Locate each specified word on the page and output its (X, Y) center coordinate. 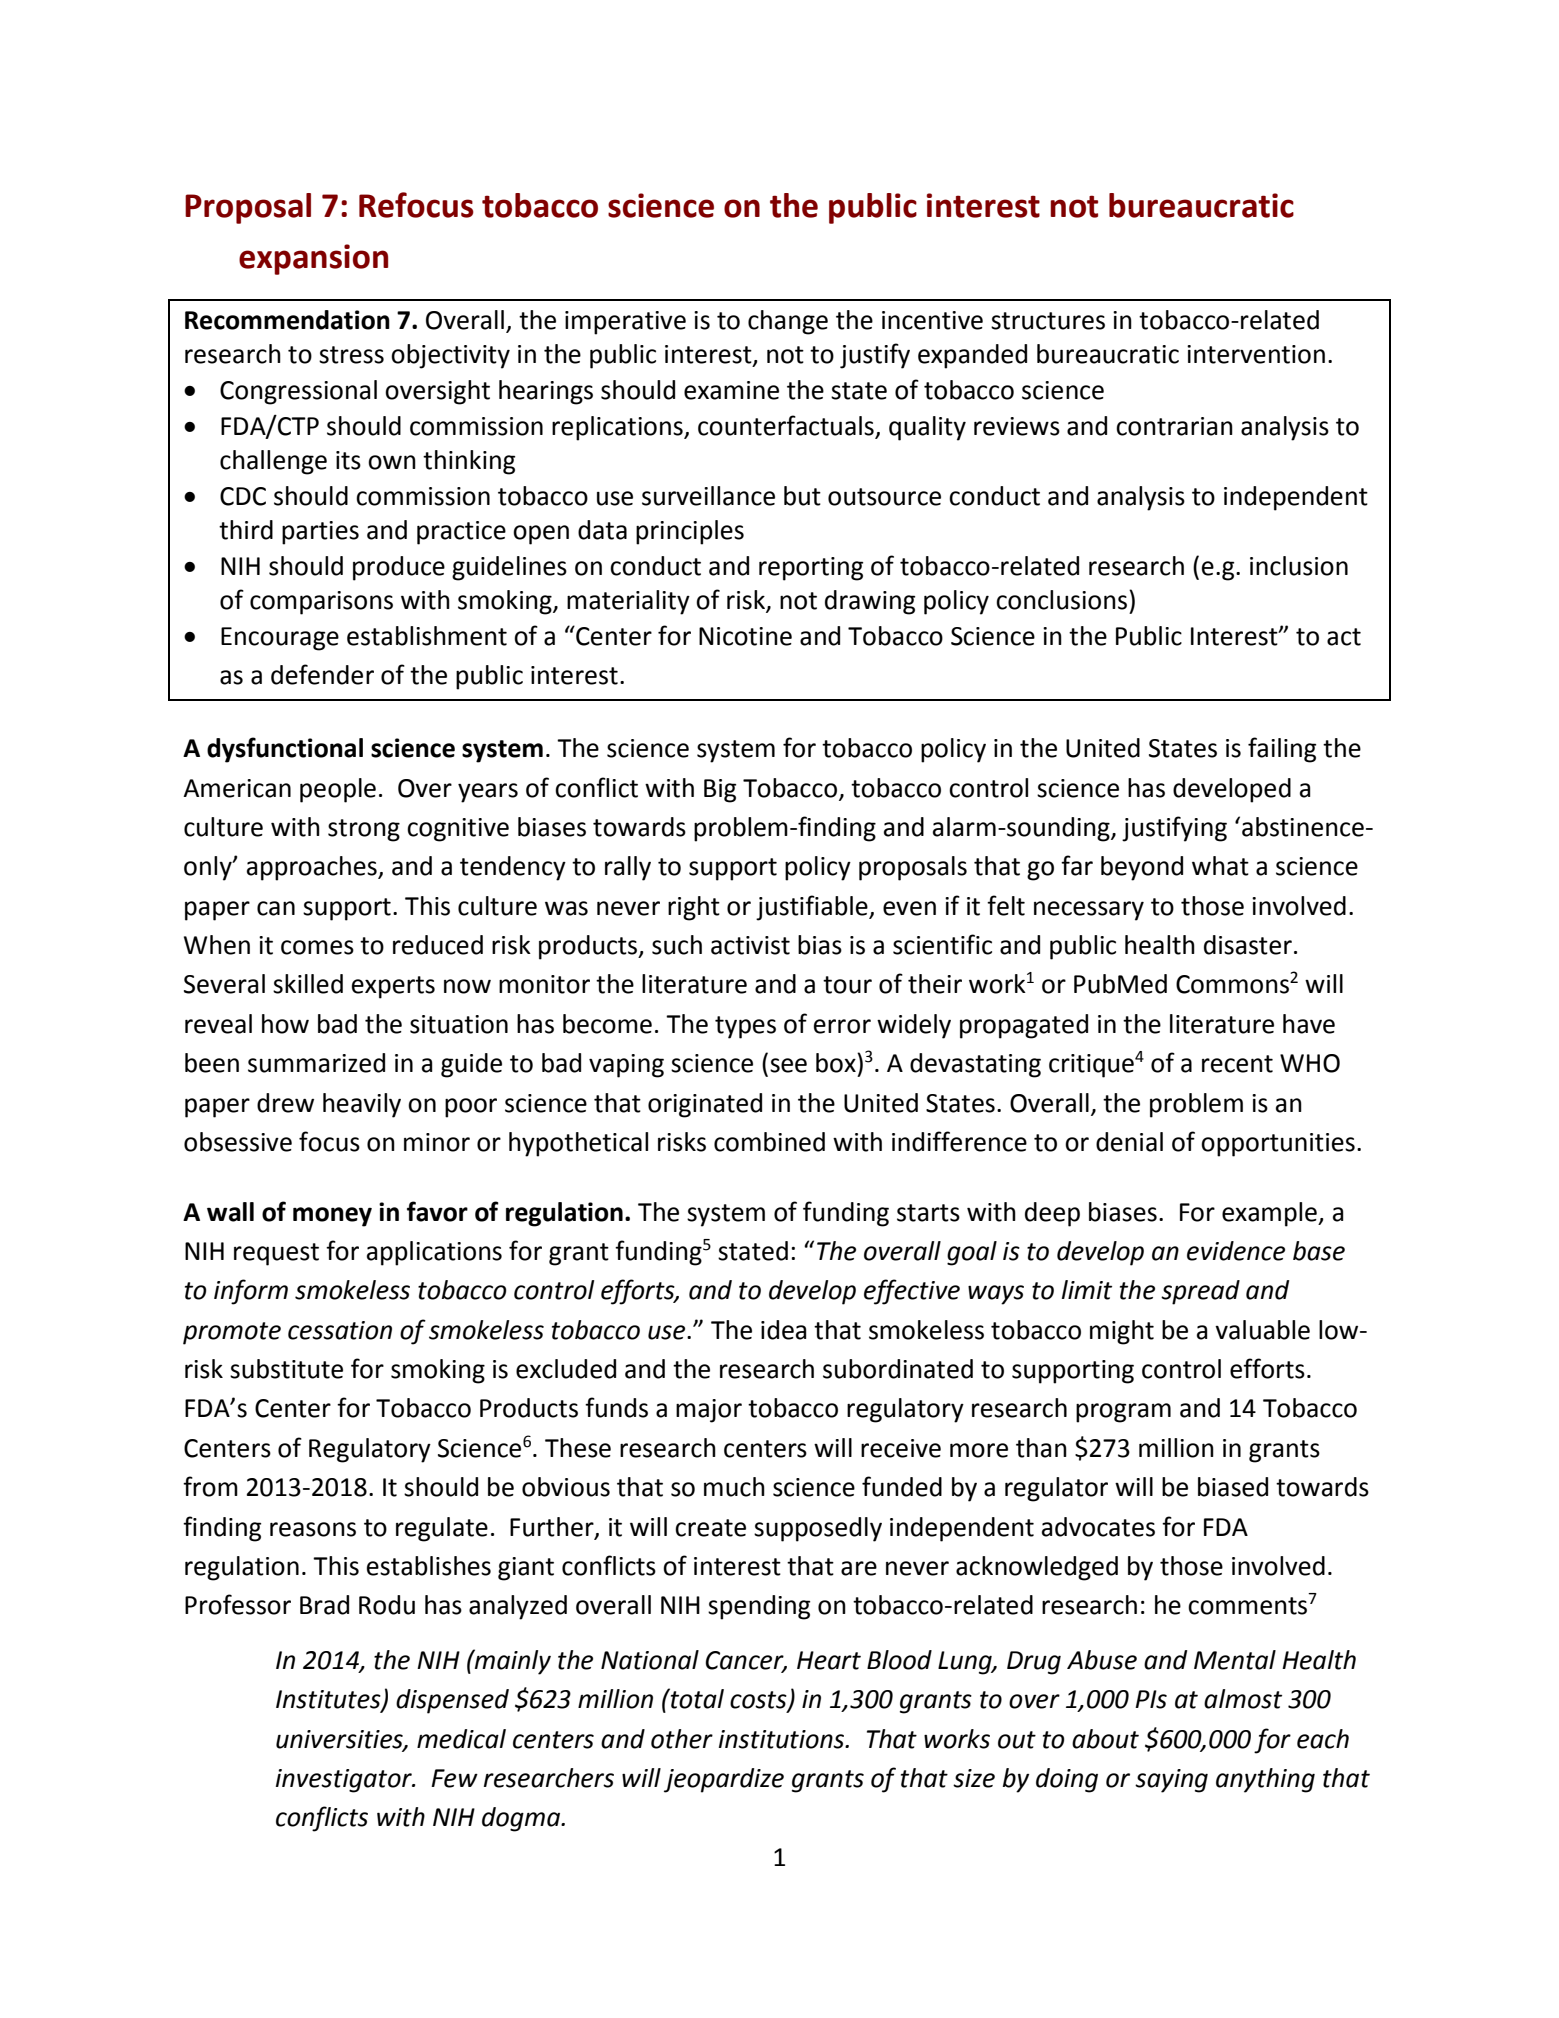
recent (1237, 1064)
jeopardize (724, 1780)
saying (1171, 1781)
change (788, 322)
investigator (345, 1781)
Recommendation (287, 320)
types (745, 1027)
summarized (316, 1063)
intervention (1256, 354)
